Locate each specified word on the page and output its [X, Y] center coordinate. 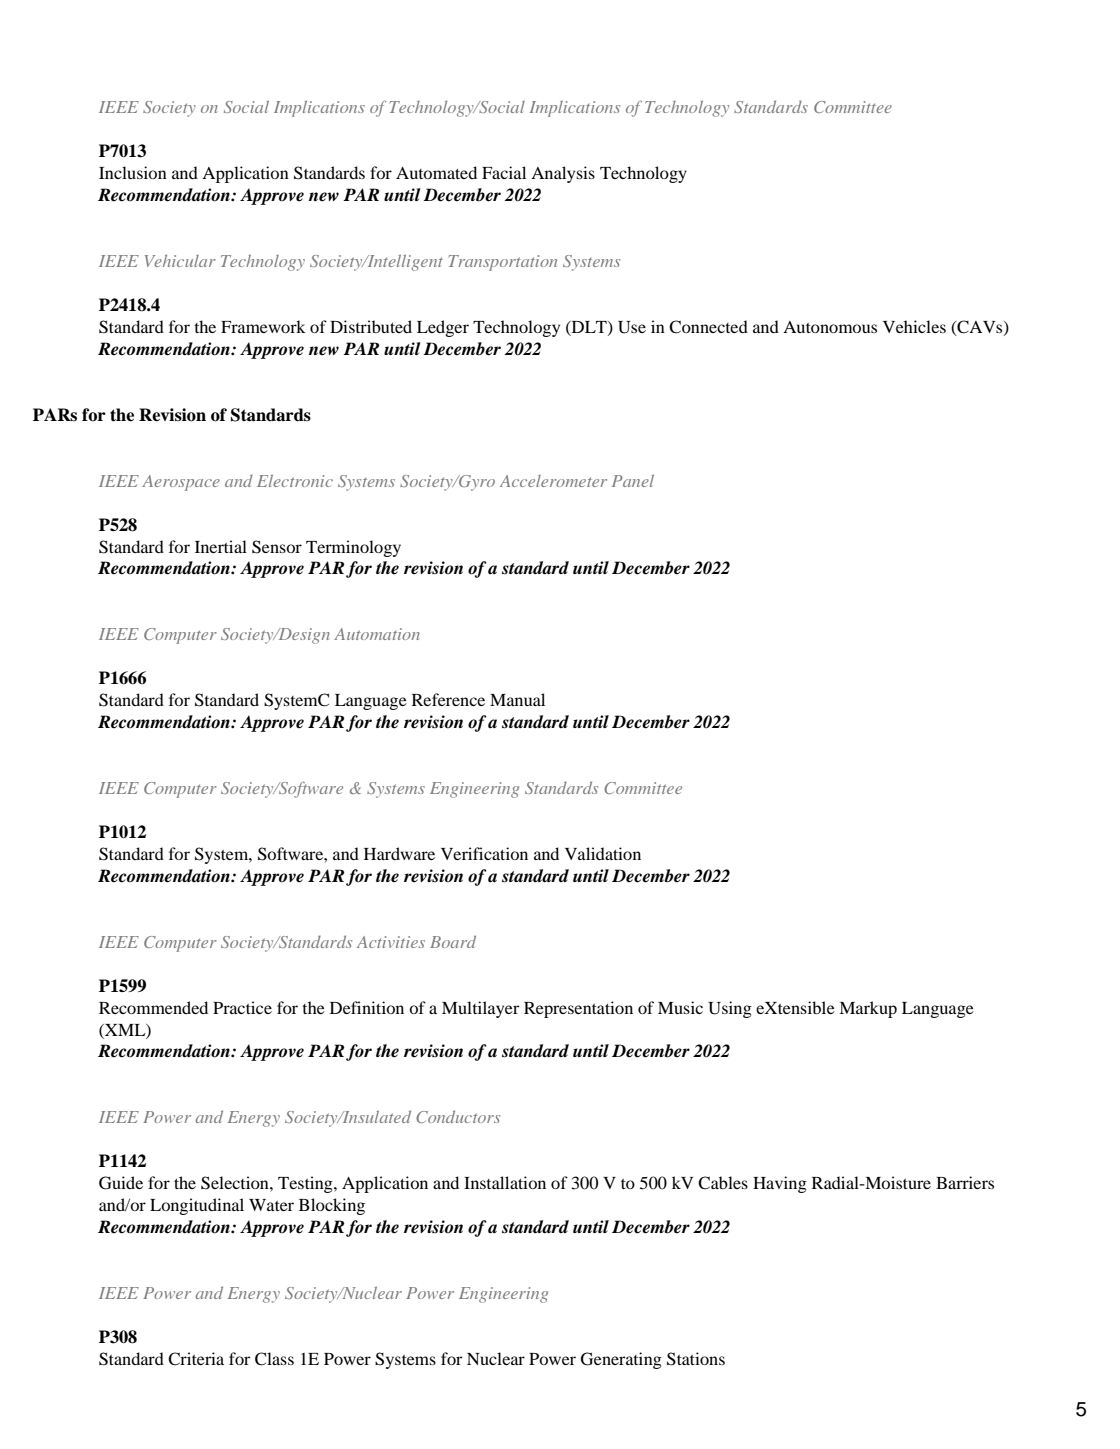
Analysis [563, 174]
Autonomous [830, 327]
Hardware [399, 853]
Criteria [196, 1359]
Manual [517, 699]
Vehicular [180, 260]
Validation [603, 853]
